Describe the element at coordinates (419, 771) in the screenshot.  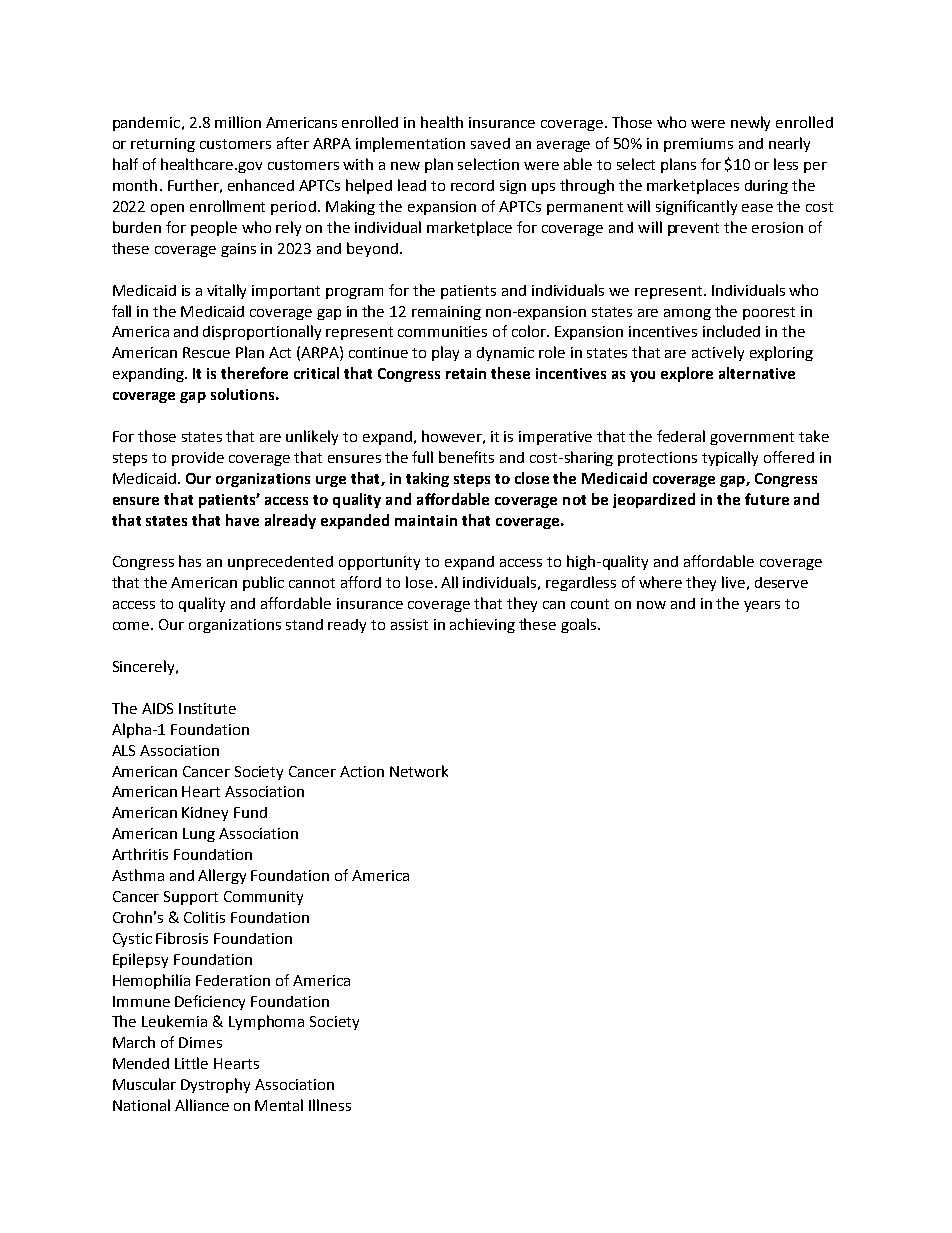
I see `Network` at that location.
